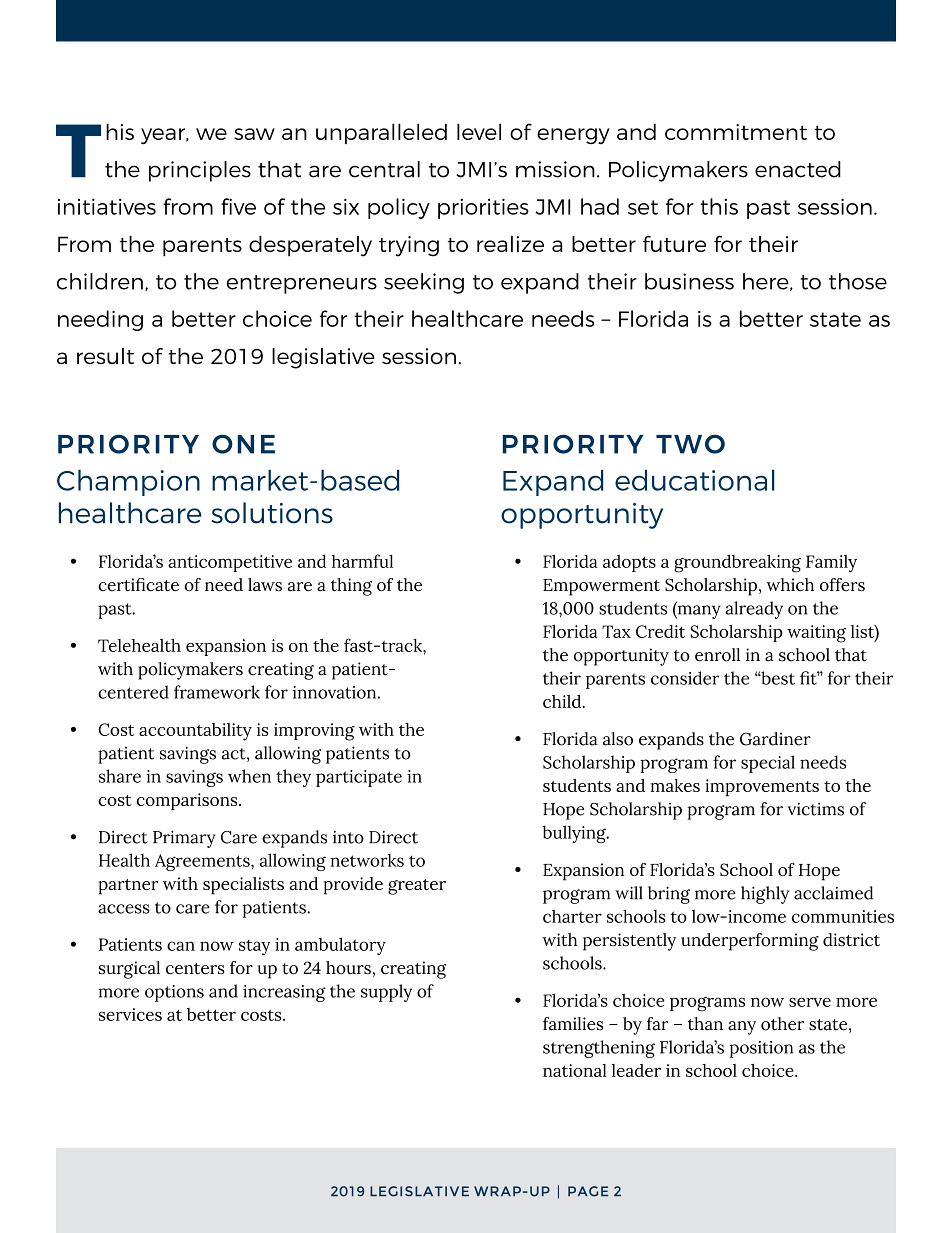  Describe the element at coordinates (816, 809) in the screenshot. I see `victims` at that location.
